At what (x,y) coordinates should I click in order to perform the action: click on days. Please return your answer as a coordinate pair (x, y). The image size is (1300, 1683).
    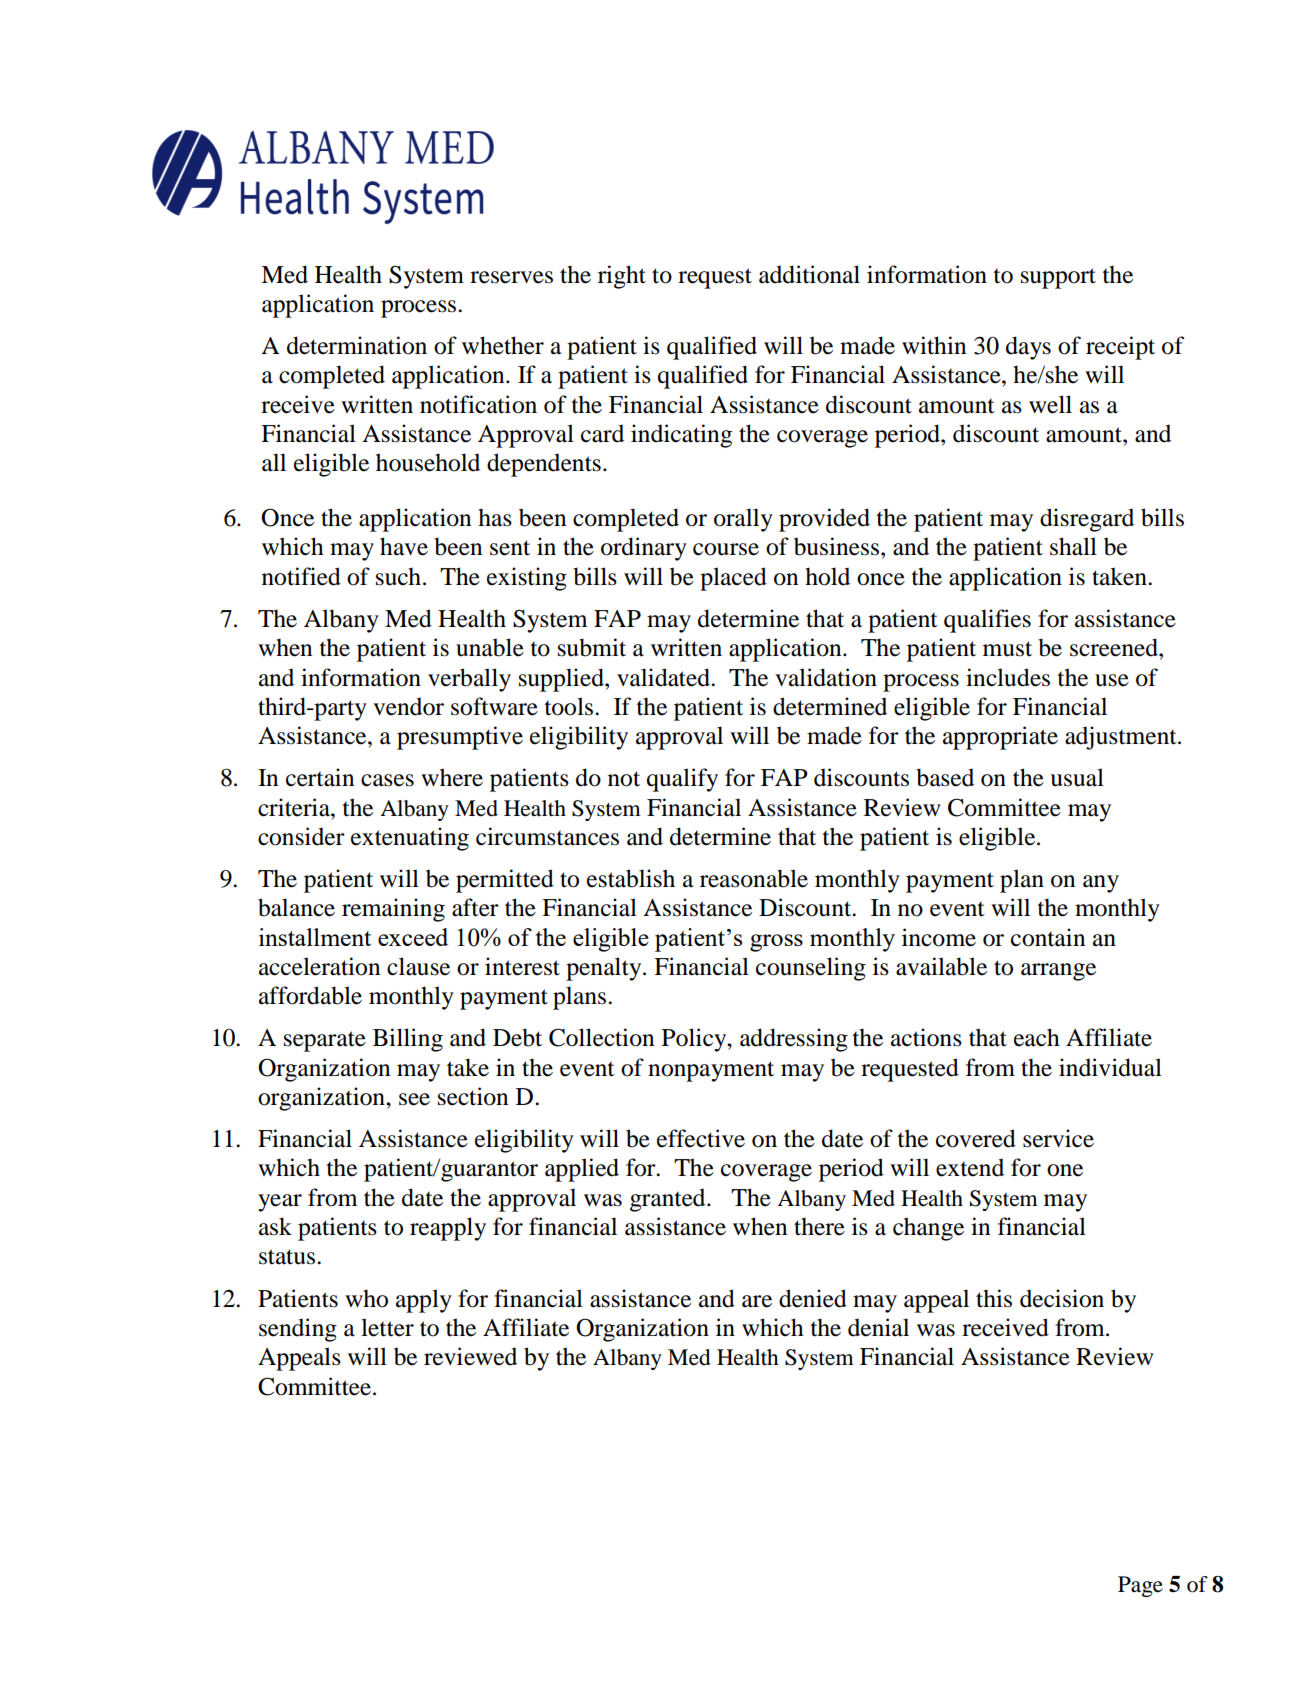
    Looking at the image, I should click on (1028, 348).
